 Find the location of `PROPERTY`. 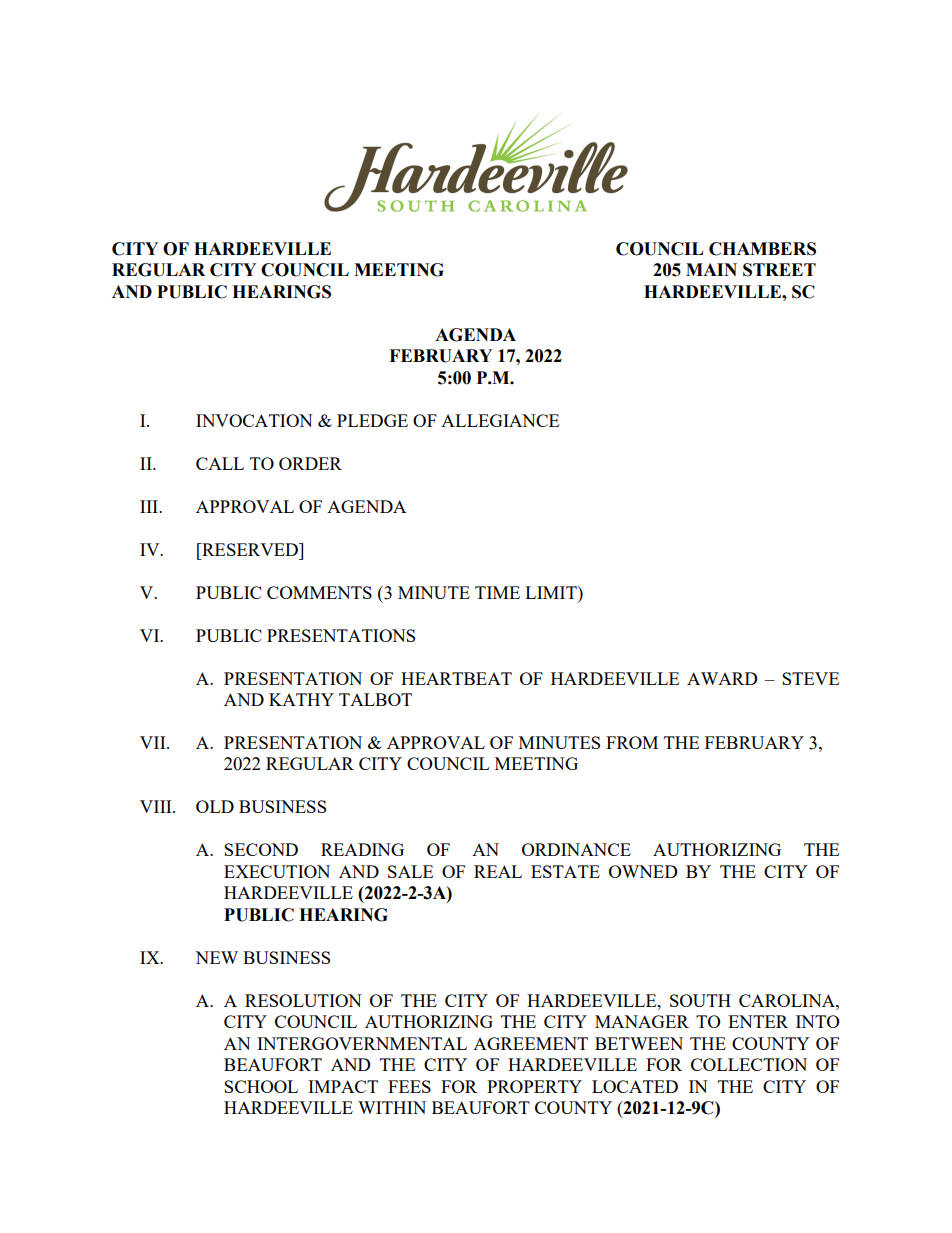

PROPERTY is located at coordinates (534, 1086).
